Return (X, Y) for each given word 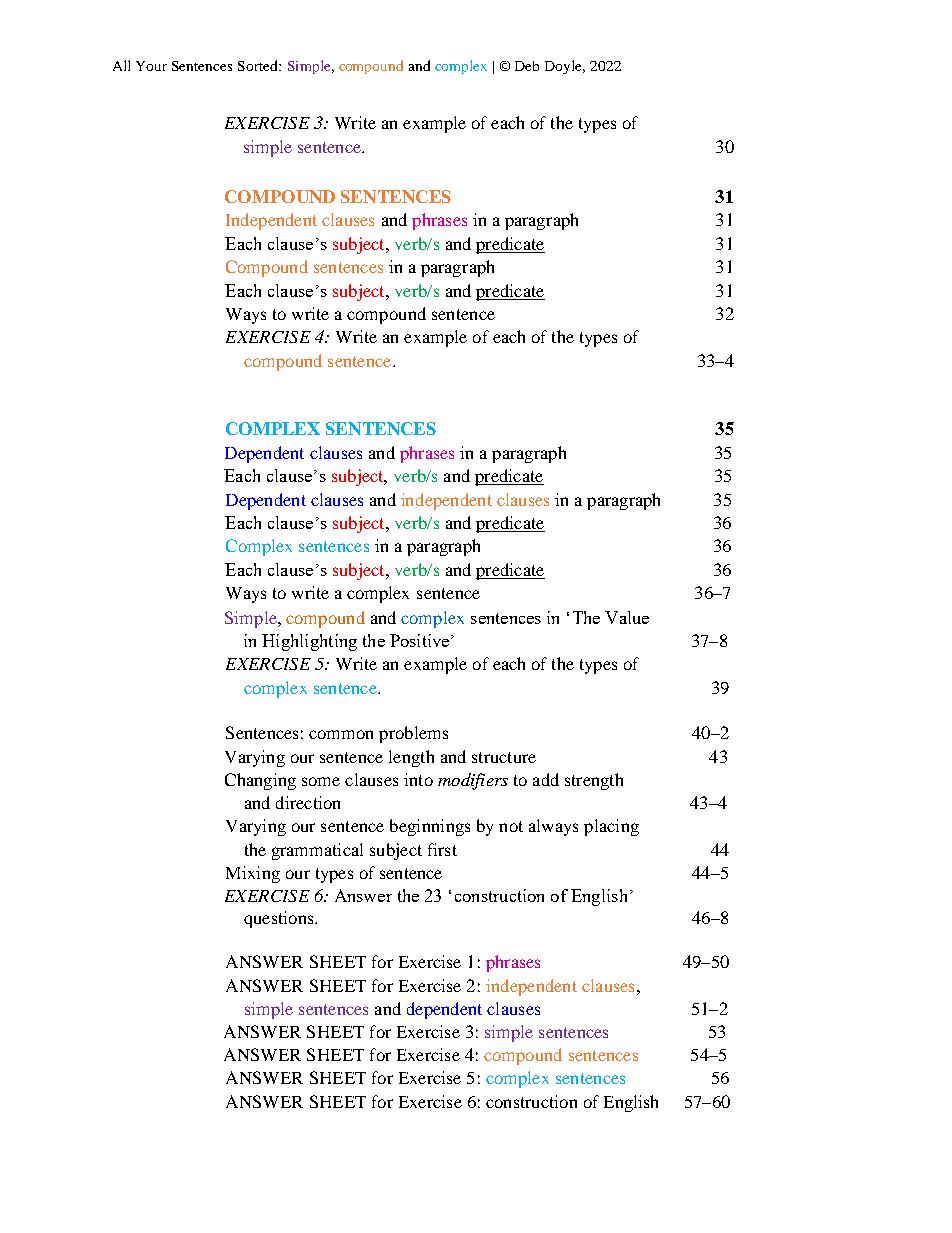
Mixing (253, 874)
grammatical (317, 851)
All (121, 65)
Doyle (565, 67)
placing (611, 827)
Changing (260, 781)
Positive (421, 640)
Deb (527, 66)
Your (151, 66)
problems (413, 734)
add (546, 779)
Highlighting (309, 642)
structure (504, 757)
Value (627, 617)
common (341, 734)
